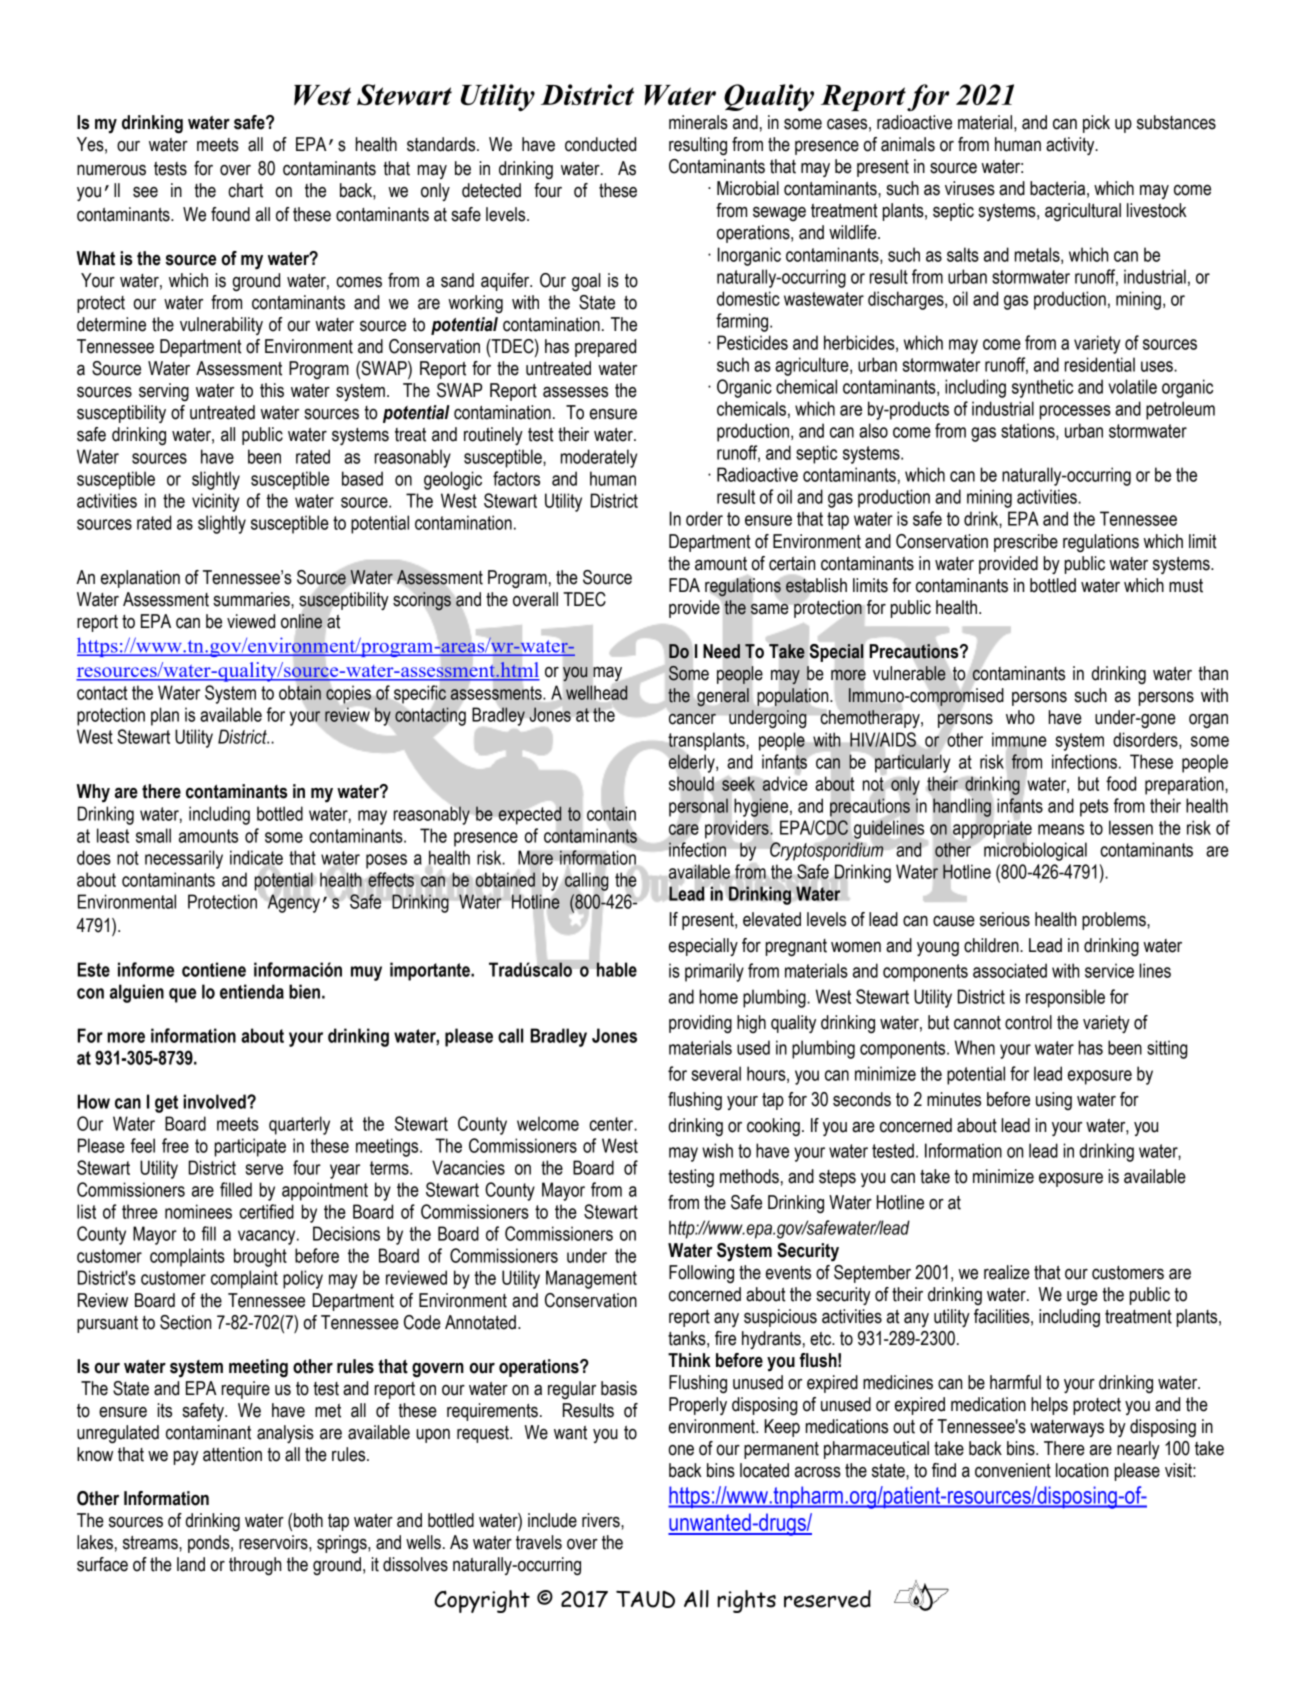 The height and width of the screenshot is (1690, 1306). I want to click on conducted, so click(600, 144).
